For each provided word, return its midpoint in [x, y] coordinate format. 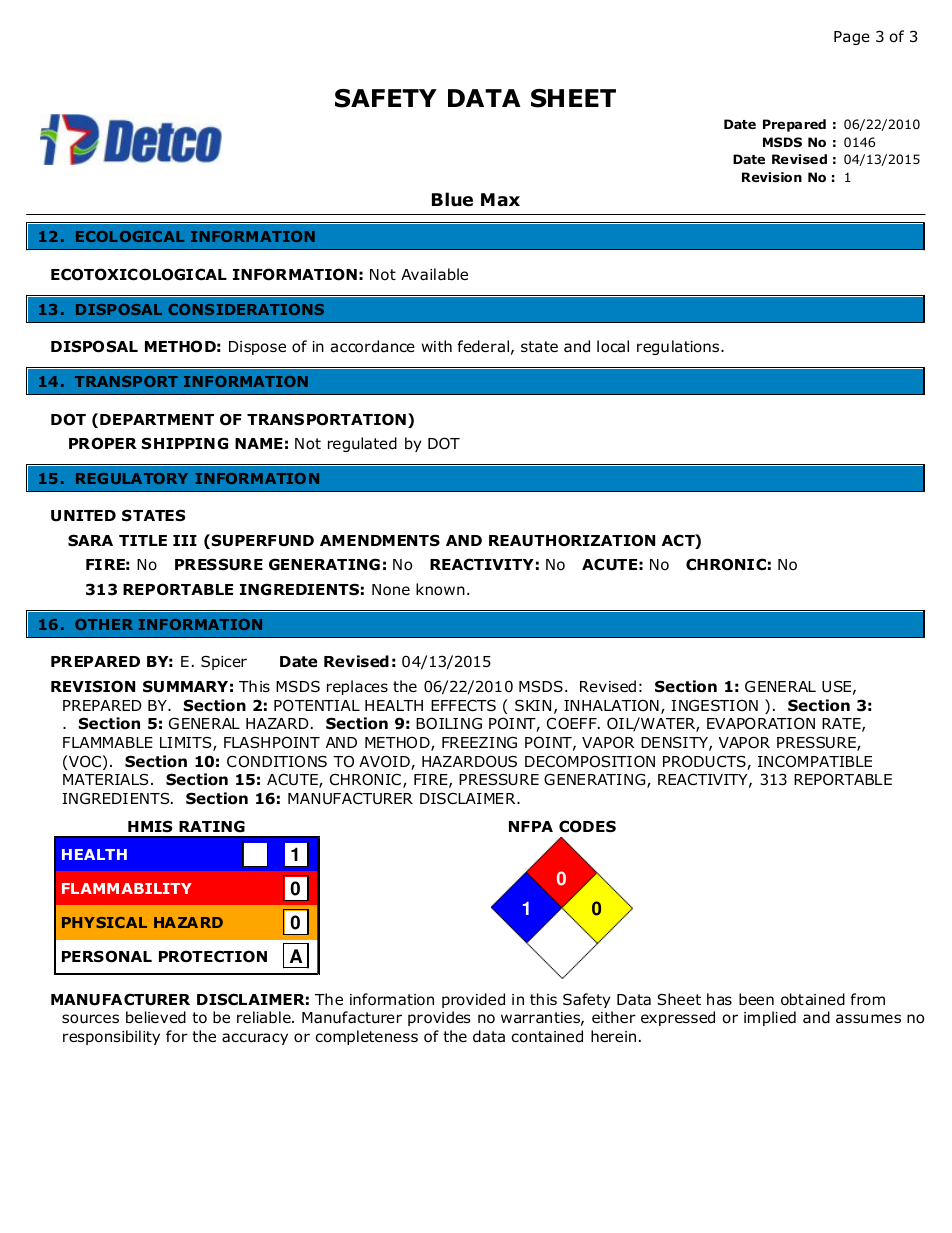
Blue [452, 199]
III [185, 540]
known [440, 589]
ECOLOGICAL [130, 236]
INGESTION [714, 705]
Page [852, 38]
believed [156, 1017]
